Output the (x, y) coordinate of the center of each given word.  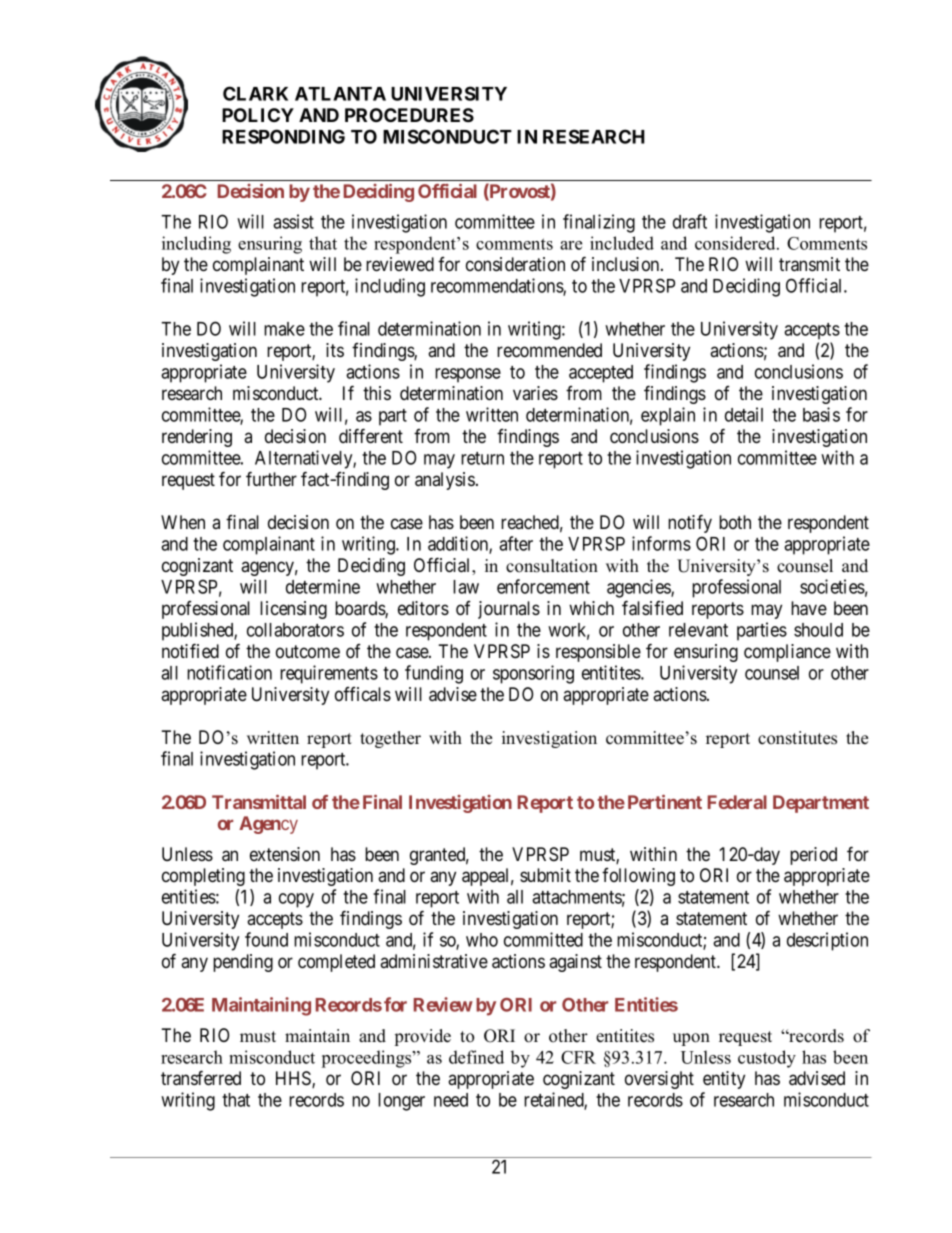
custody (767, 1059)
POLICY (258, 115)
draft (690, 221)
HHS (294, 1079)
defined (476, 1057)
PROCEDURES (409, 115)
